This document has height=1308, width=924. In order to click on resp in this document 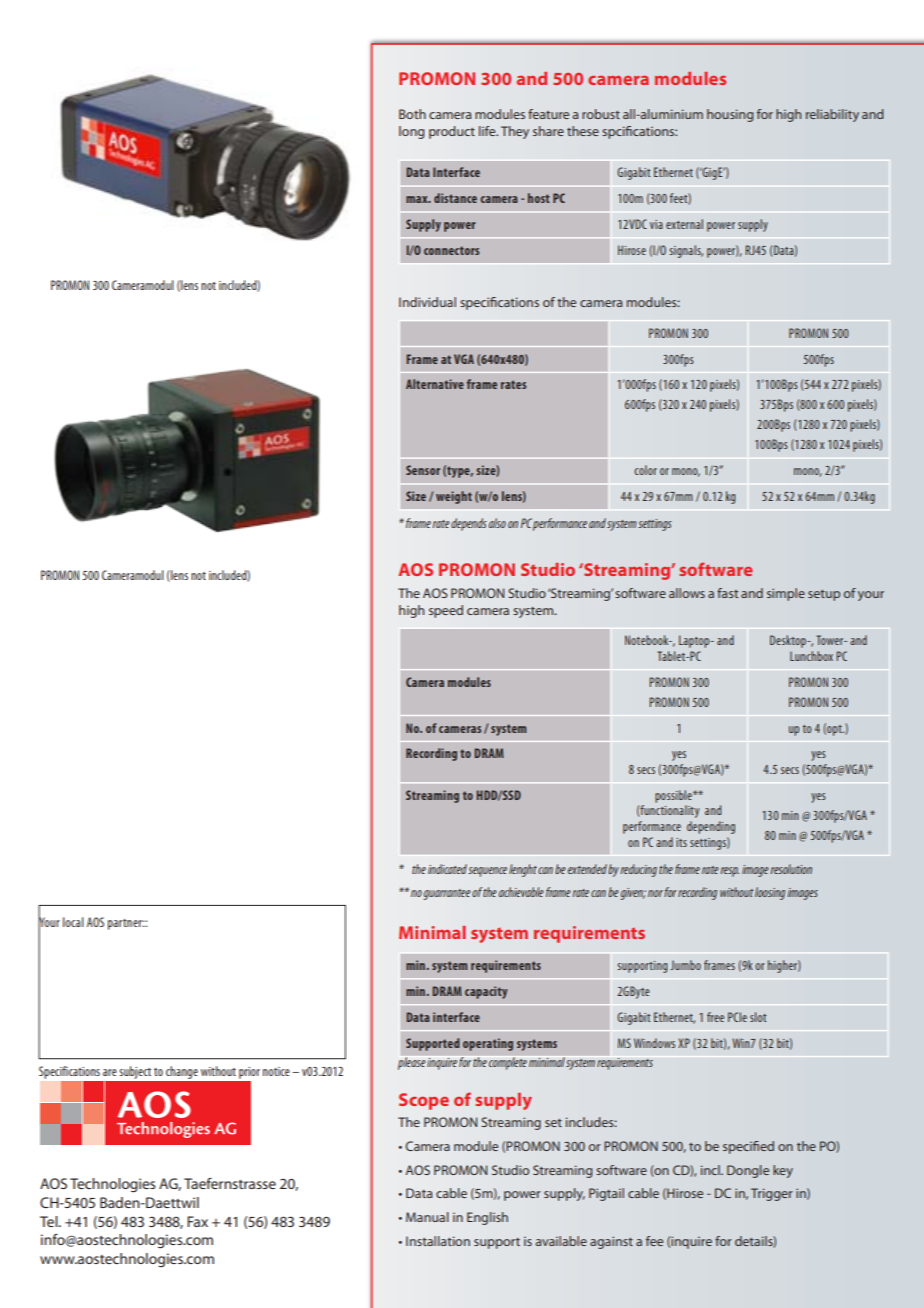, I will do `click(729, 872)`.
